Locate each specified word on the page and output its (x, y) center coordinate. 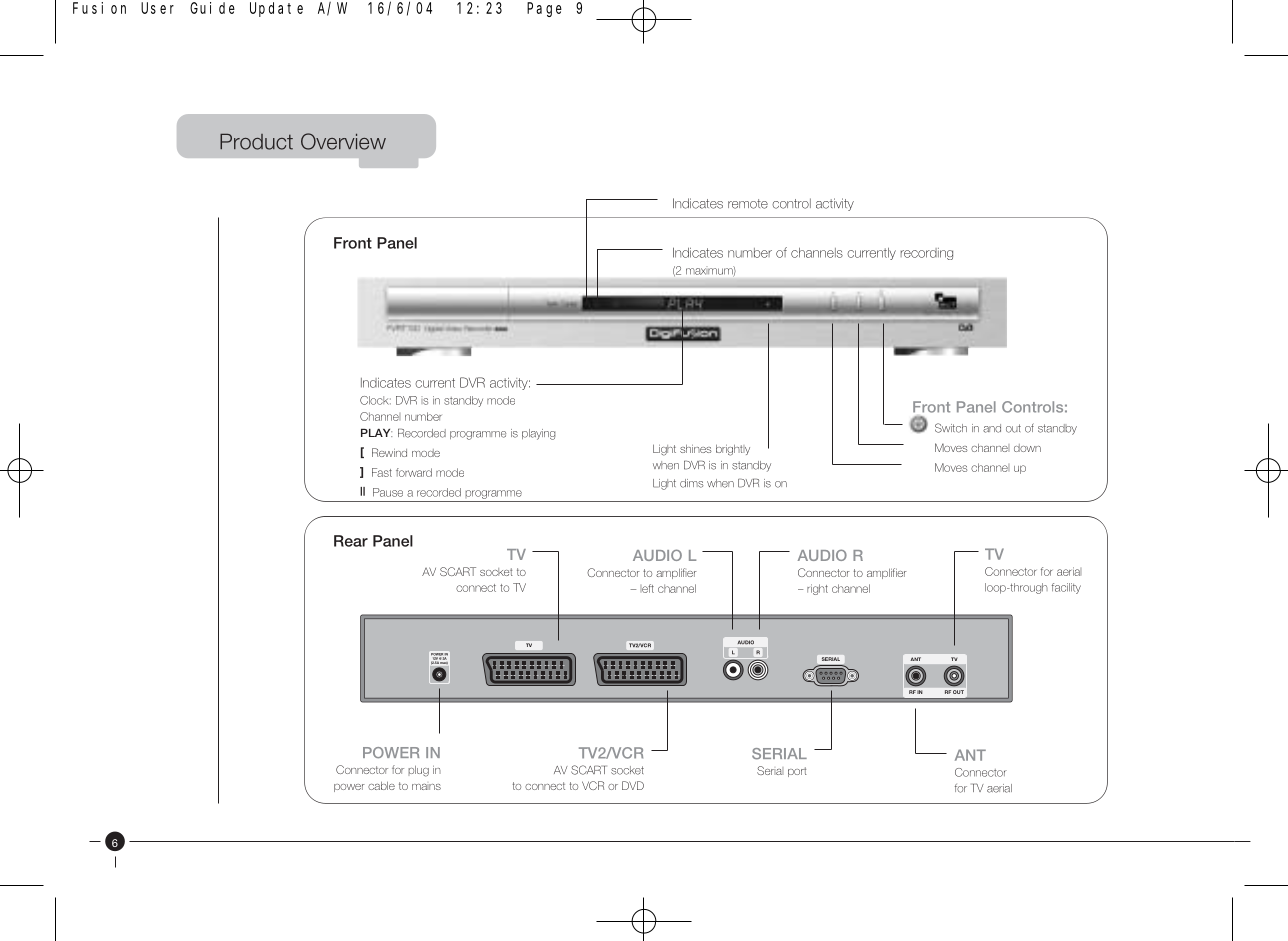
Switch (951, 428)
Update (276, 9)
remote (748, 204)
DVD (633, 785)
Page (544, 9)
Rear (351, 541)
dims (691, 483)
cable (381, 786)
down (1027, 448)
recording (927, 254)
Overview (343, 141)
